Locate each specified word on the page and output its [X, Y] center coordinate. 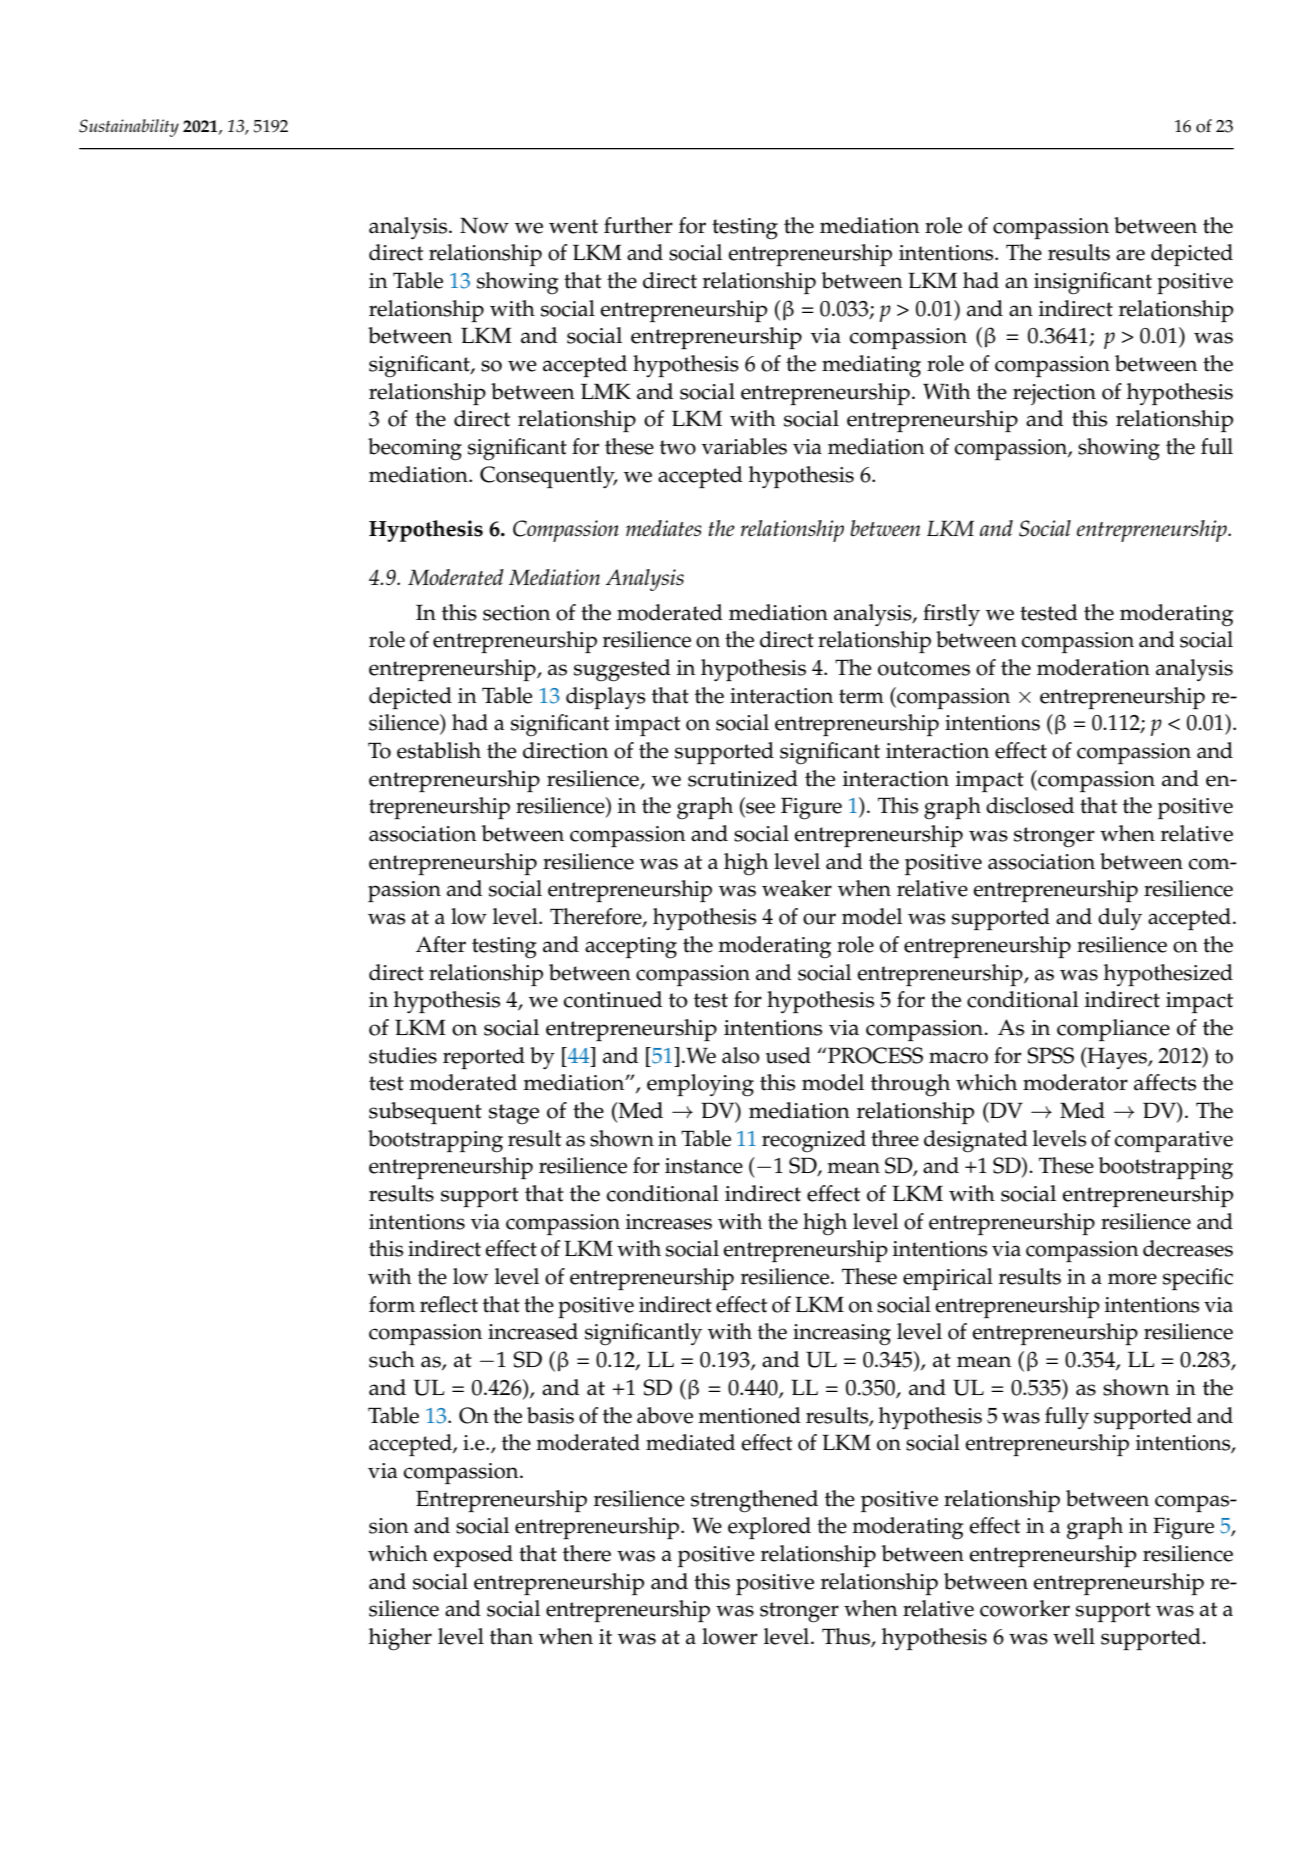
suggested [622, 670]
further [638, 225]
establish [439, 750]
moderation [1093, 667]
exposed [473, 1556]
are [1130, 255]
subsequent [425, 1113]
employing [700, 1085]
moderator [1075, 1082]
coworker [1025, 1608]
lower [730, 1636]
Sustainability [129, 128]
